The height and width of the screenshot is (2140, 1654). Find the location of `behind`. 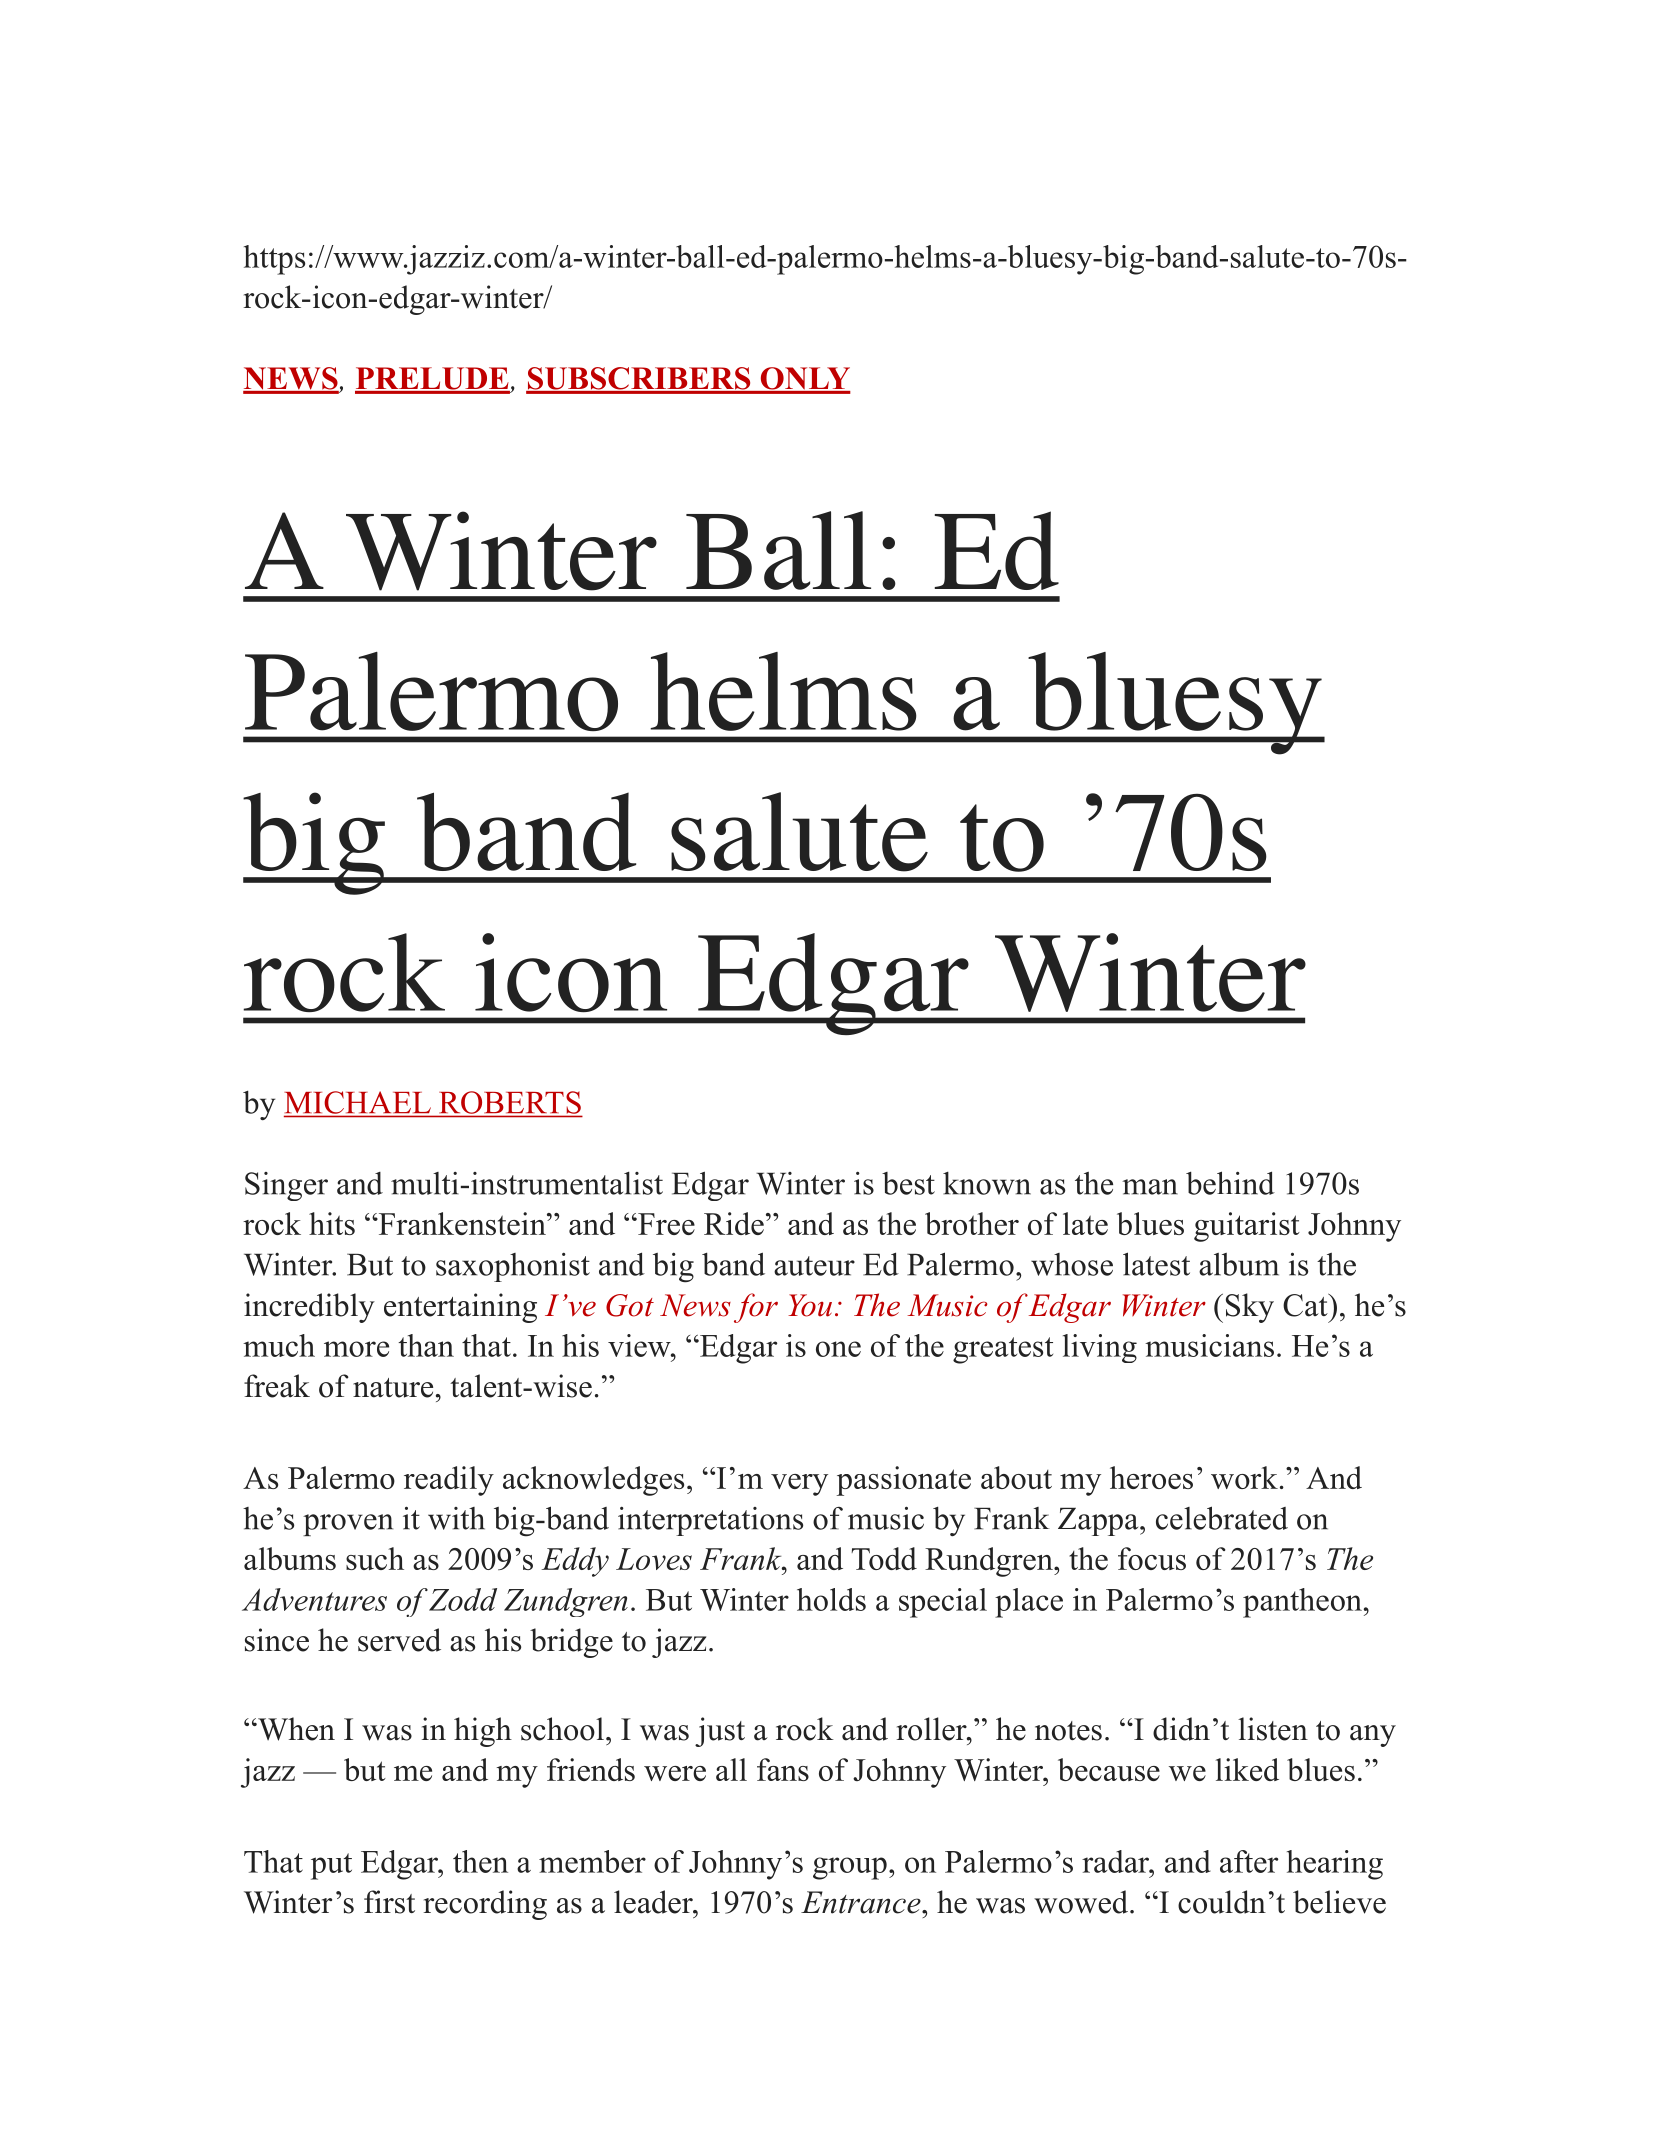

behind is located at coordinates (1230, 1183).
